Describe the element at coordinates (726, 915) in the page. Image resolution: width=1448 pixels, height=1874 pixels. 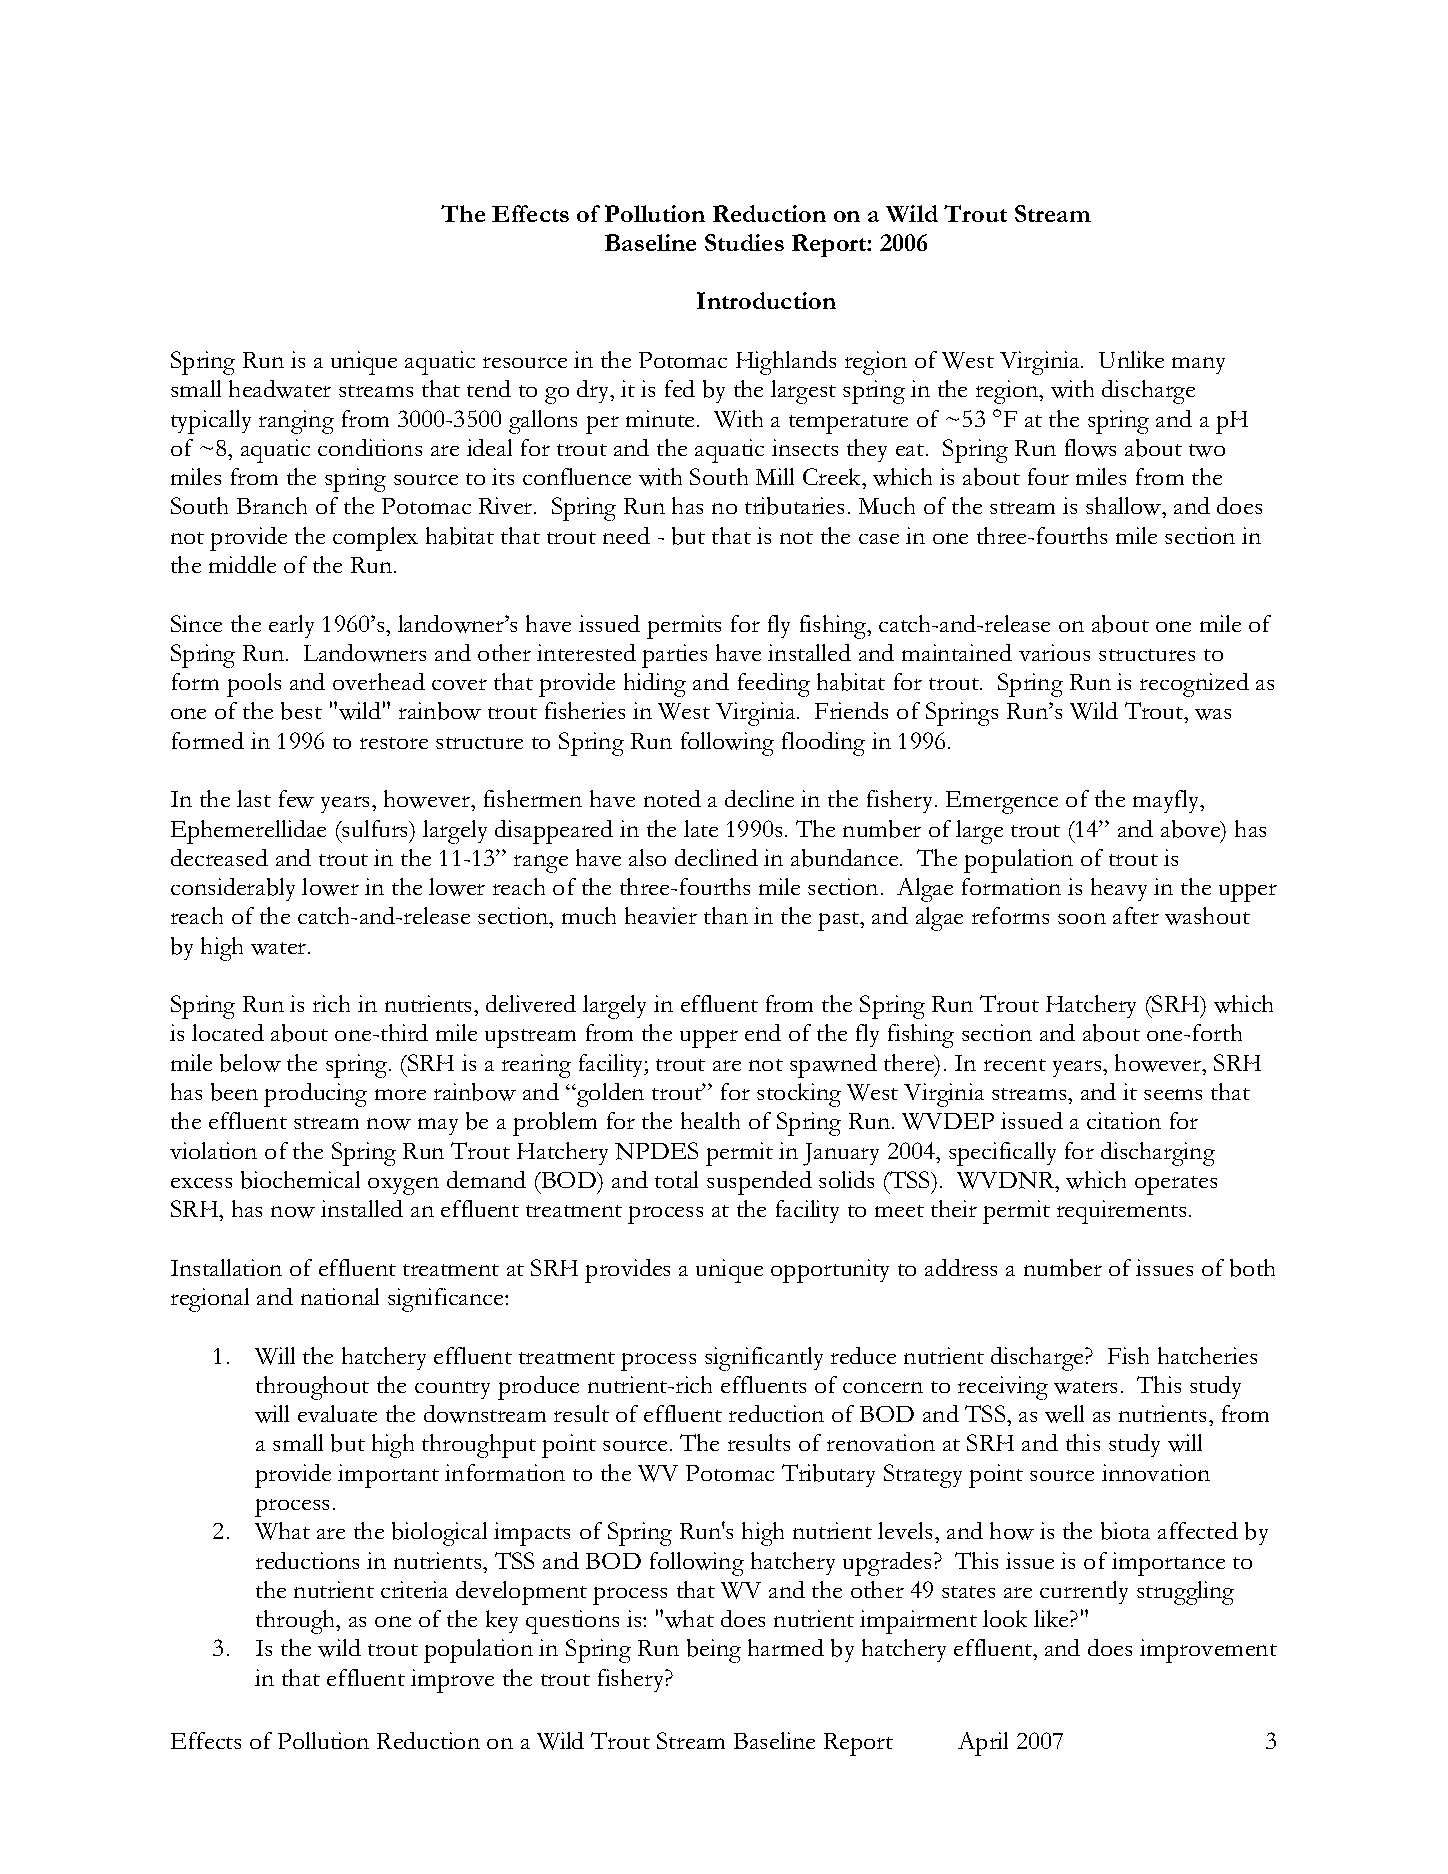
I see `than` at that location.
